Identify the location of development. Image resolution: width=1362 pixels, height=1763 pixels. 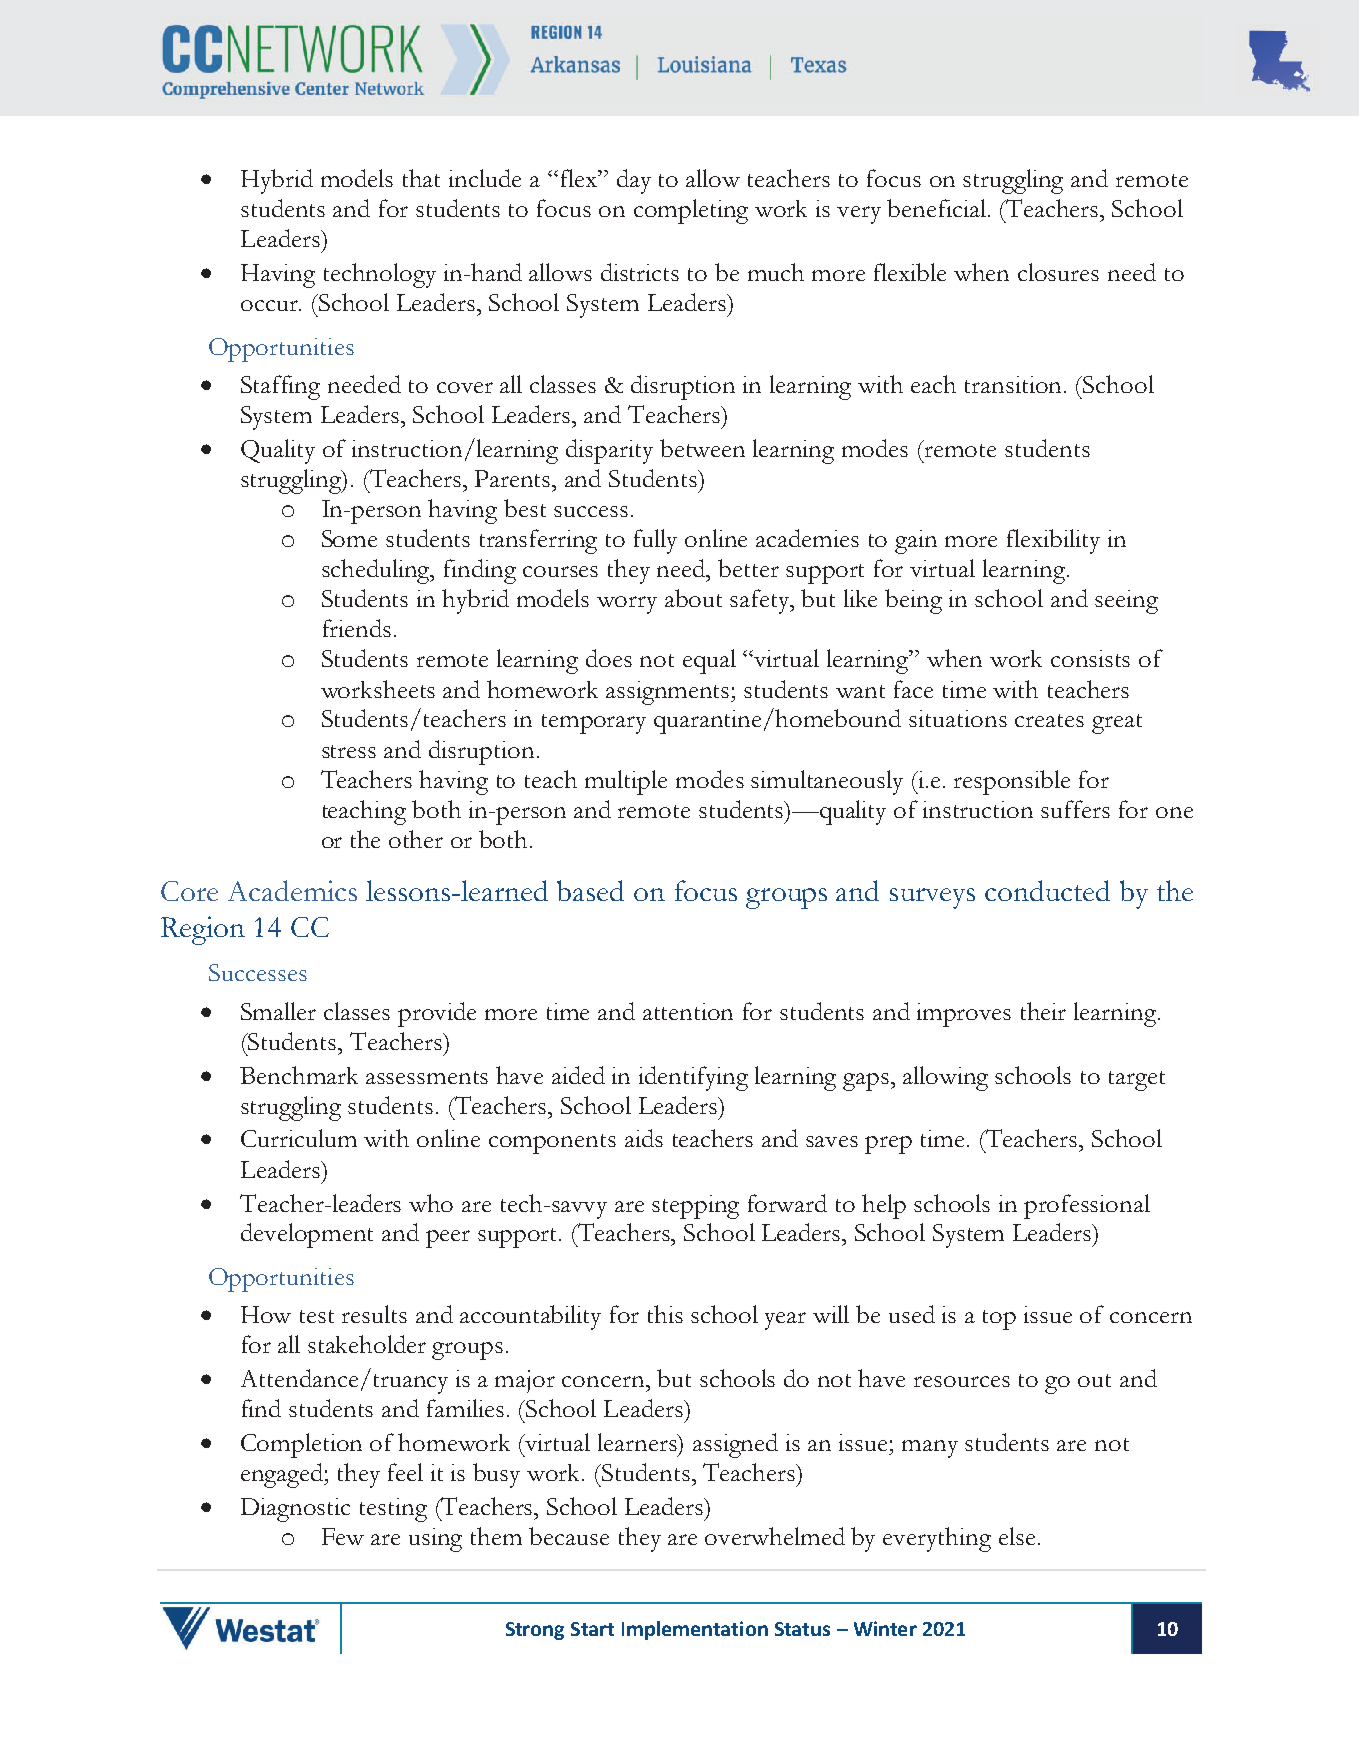
(307, 1235).
